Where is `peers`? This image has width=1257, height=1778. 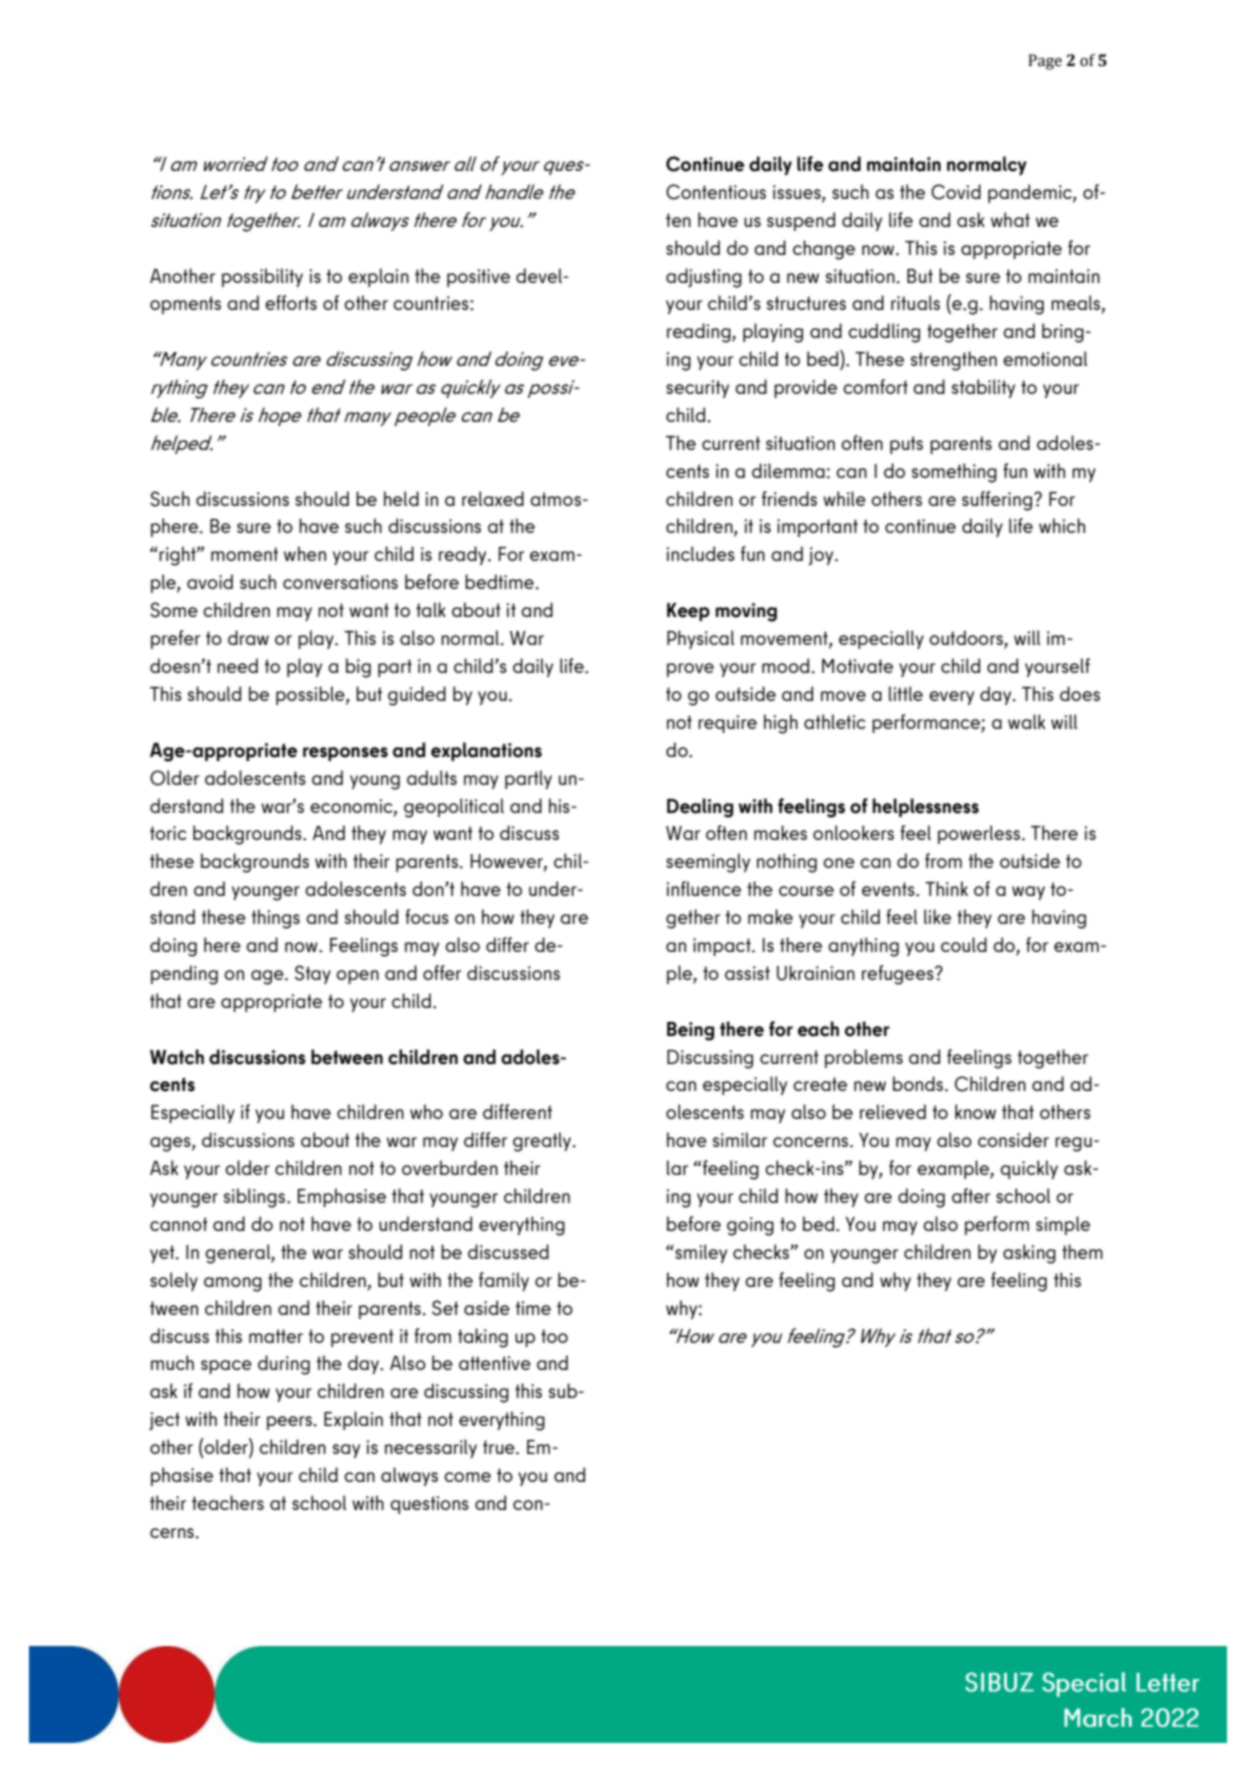
peers is located at coordinates (290, 1423).
